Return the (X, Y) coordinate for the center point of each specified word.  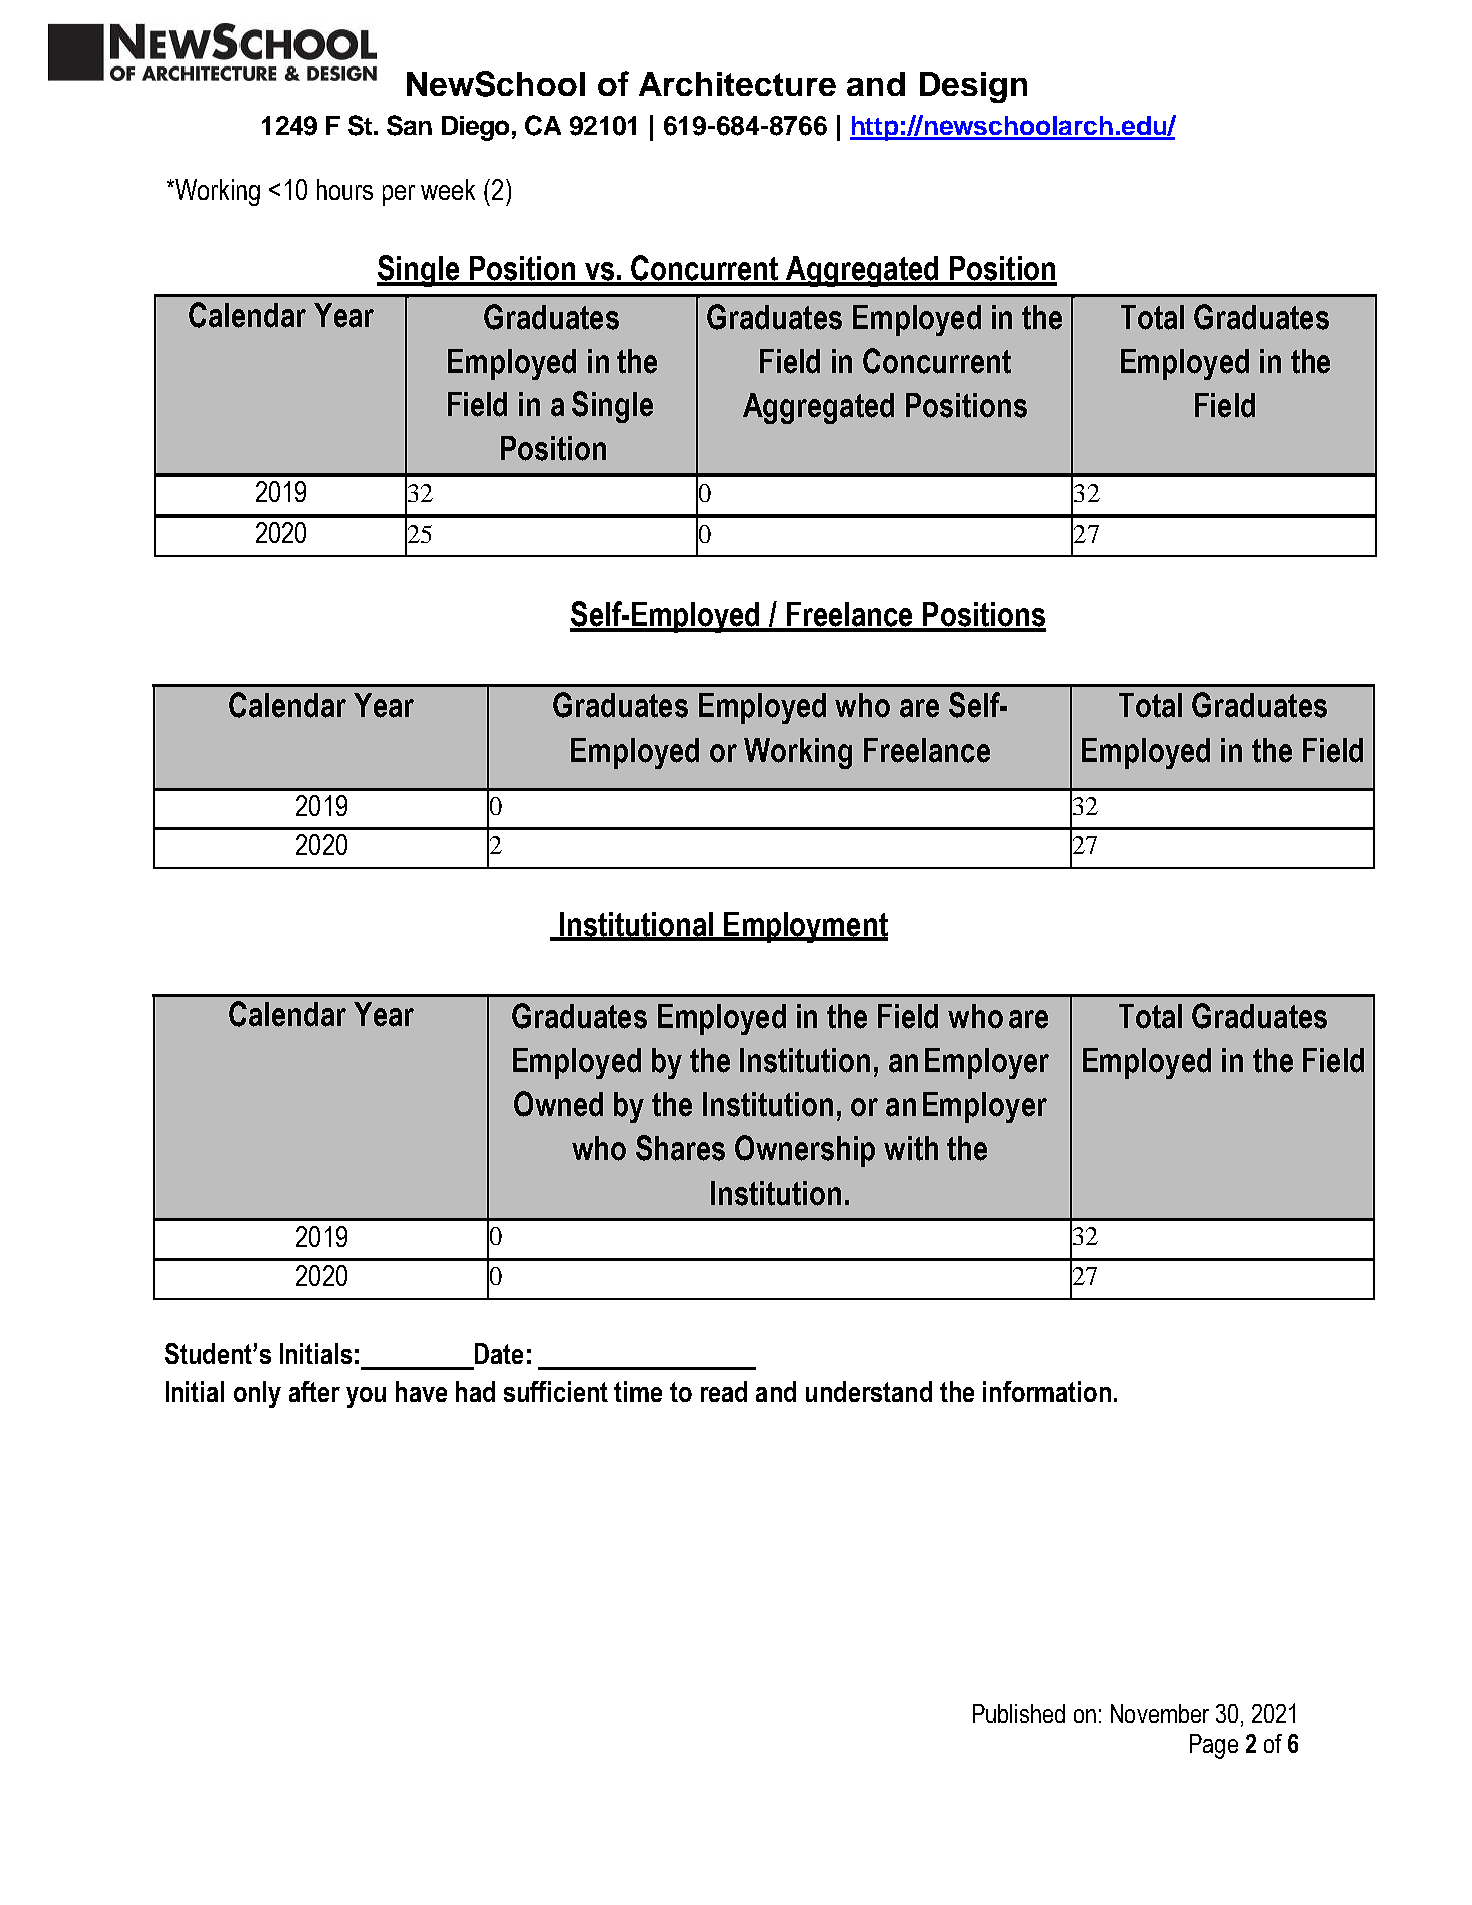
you (366, 1397)
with (911, 1148)
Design (973, 87)
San (409, 125)
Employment (805, 927)
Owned (558, 1104)
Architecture (737, 84)
